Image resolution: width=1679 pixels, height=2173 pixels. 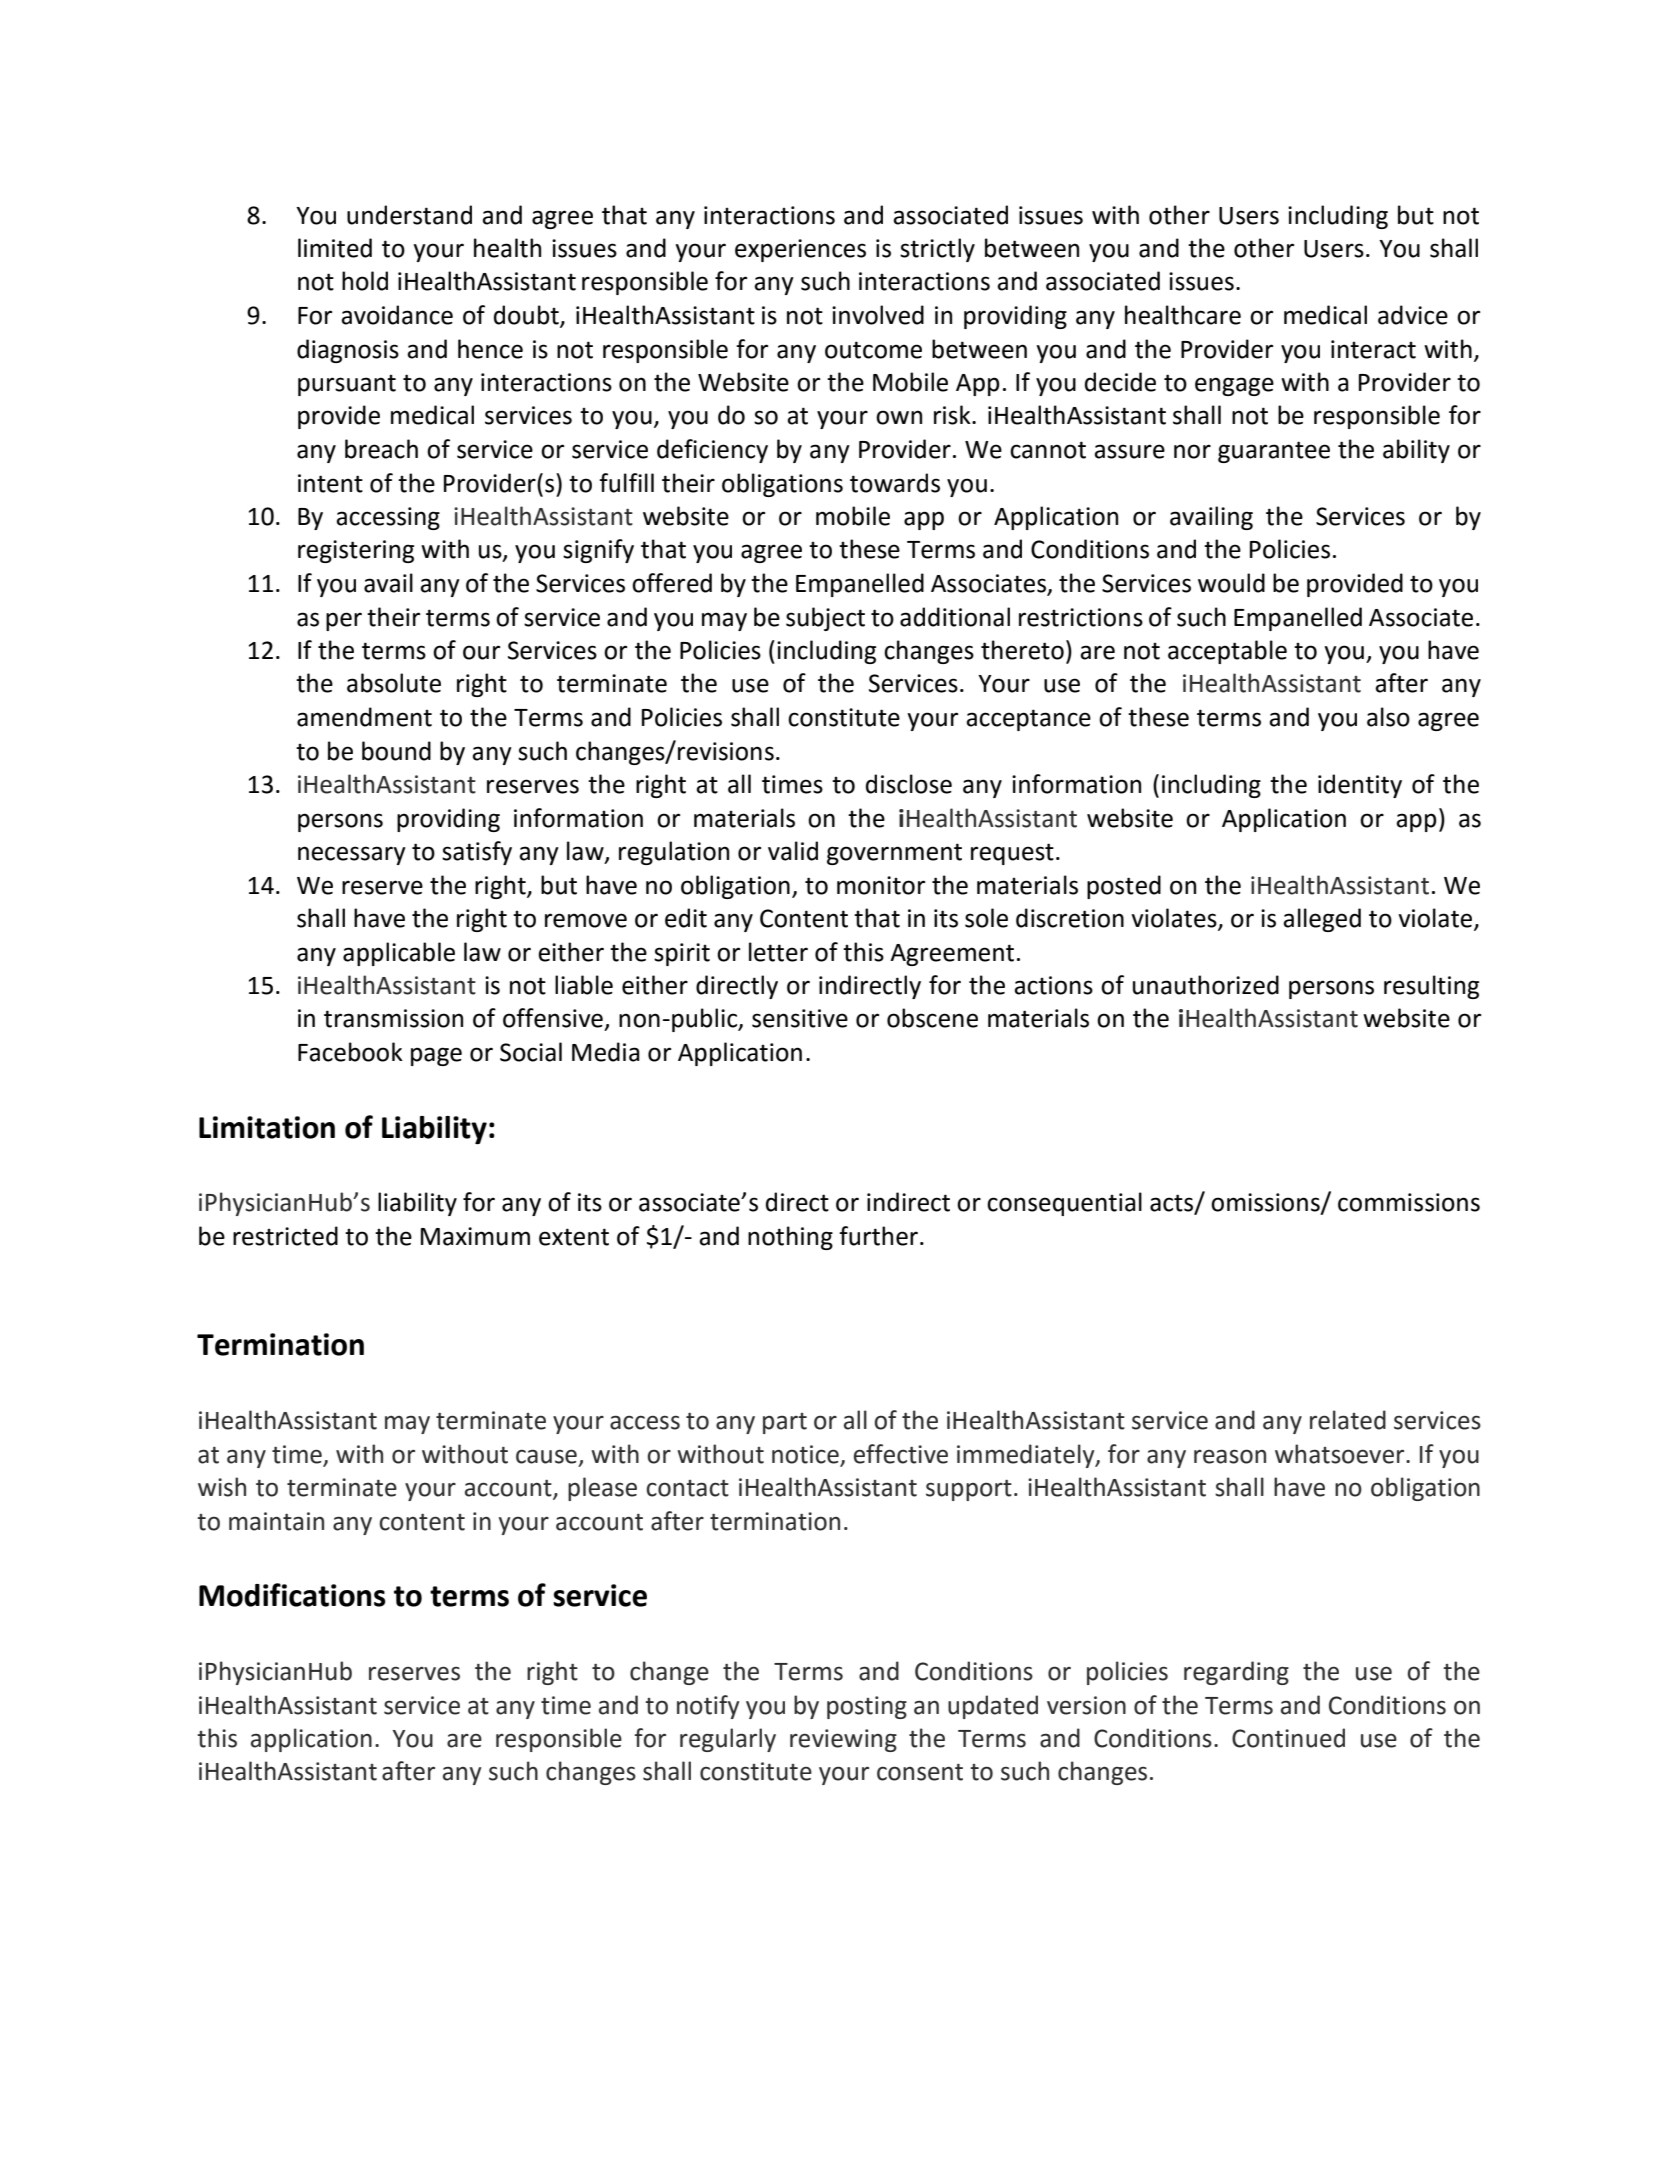 I want to click on subject, so click(x=825, y=619).
